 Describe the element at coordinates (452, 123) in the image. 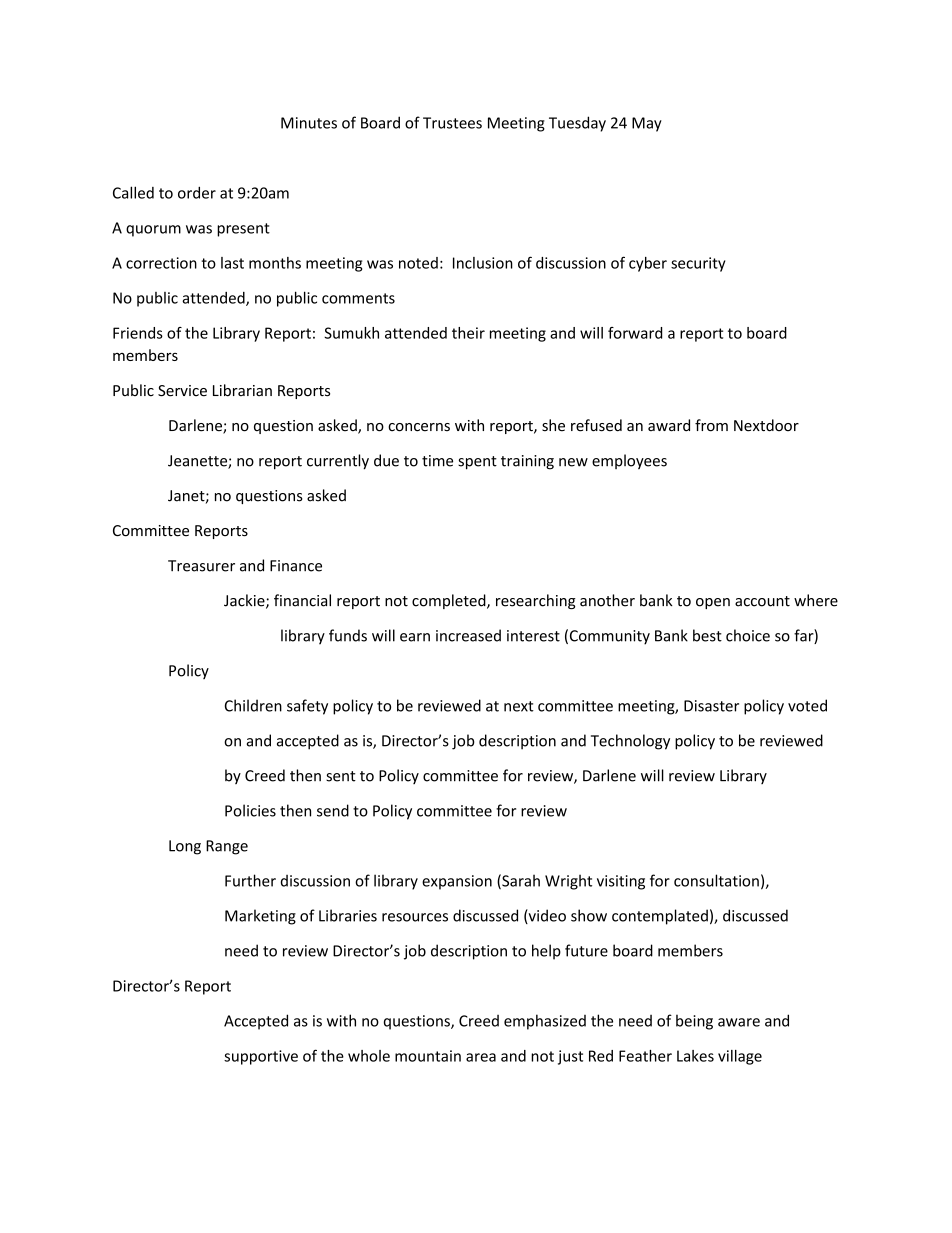

I see `Trustees` at that location.
